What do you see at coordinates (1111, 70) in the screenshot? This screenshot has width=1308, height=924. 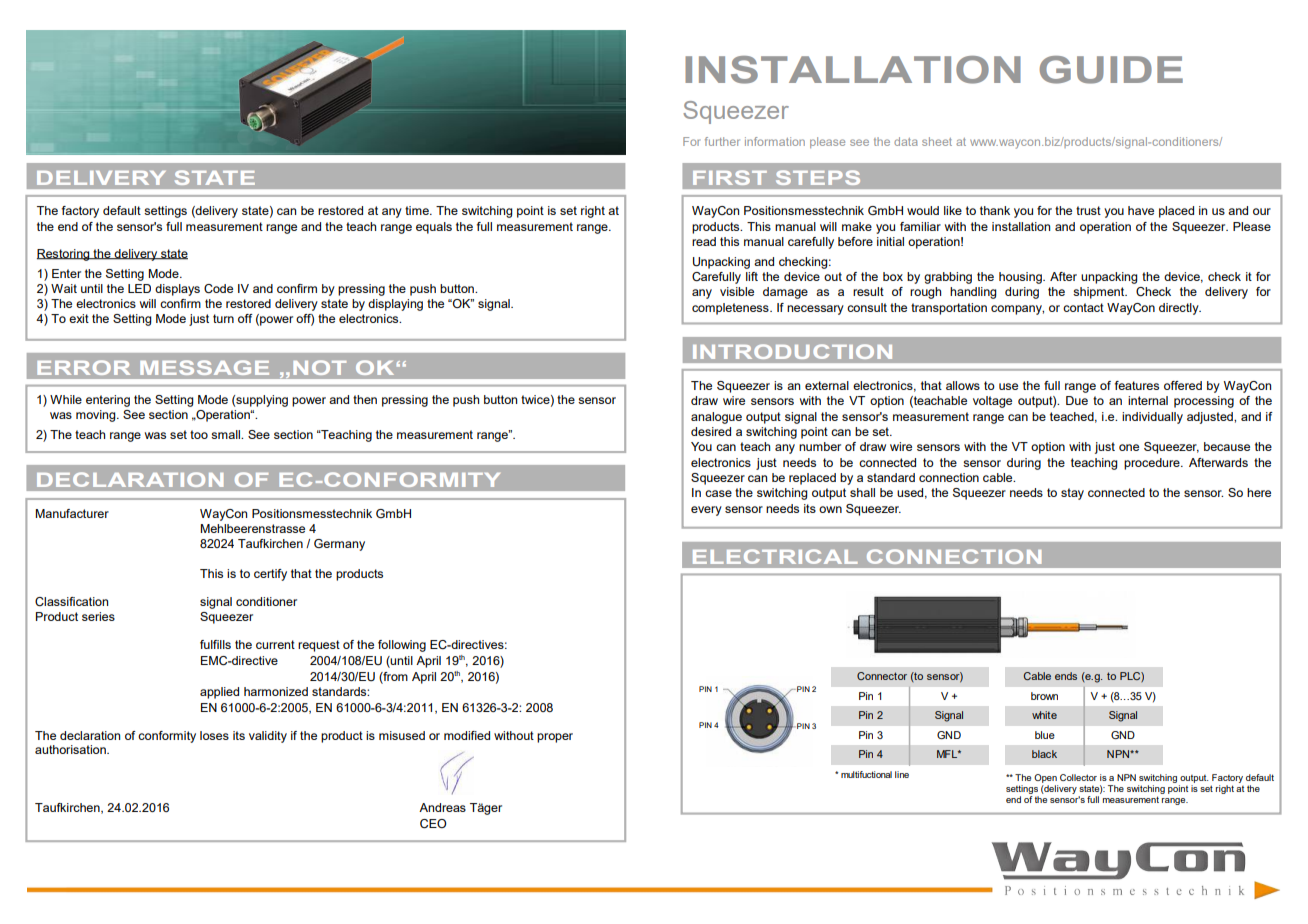 I see `GUIDE` at bounding box center [1111, 70].
